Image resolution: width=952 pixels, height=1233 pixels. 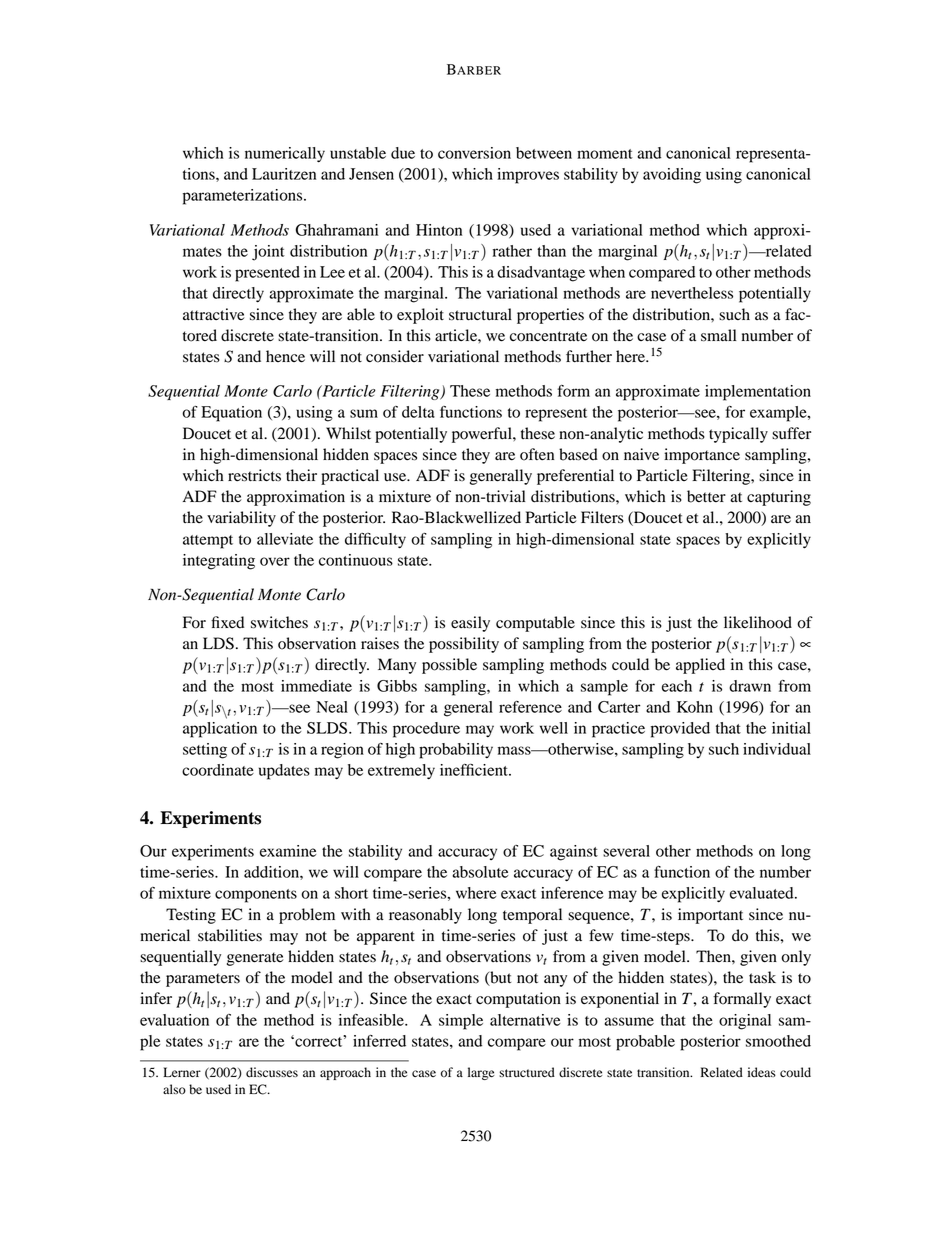 I want to click on likelihood, so click(x=758, y=622).
